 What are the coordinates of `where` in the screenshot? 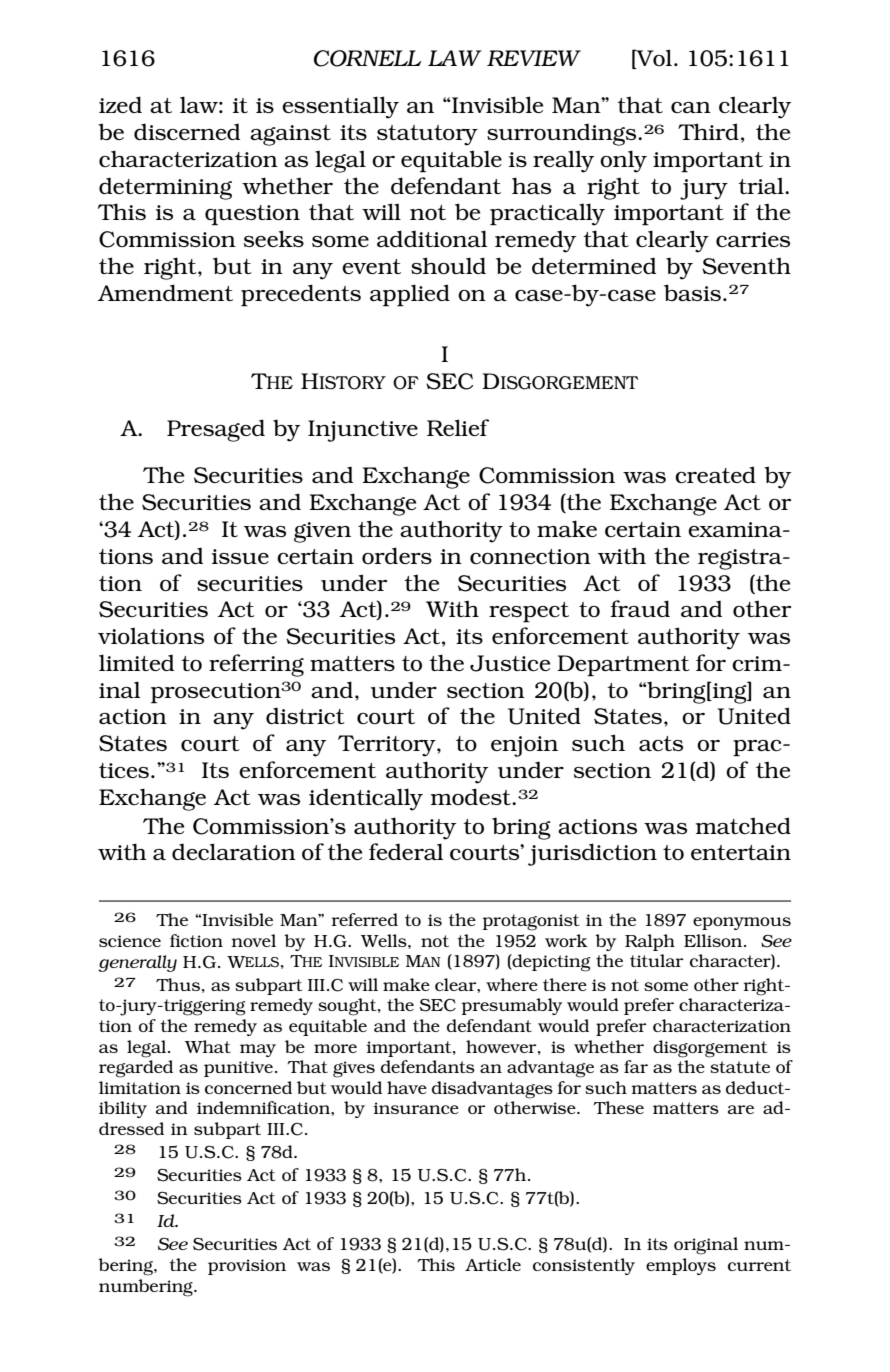 It's located at (512, 984).
